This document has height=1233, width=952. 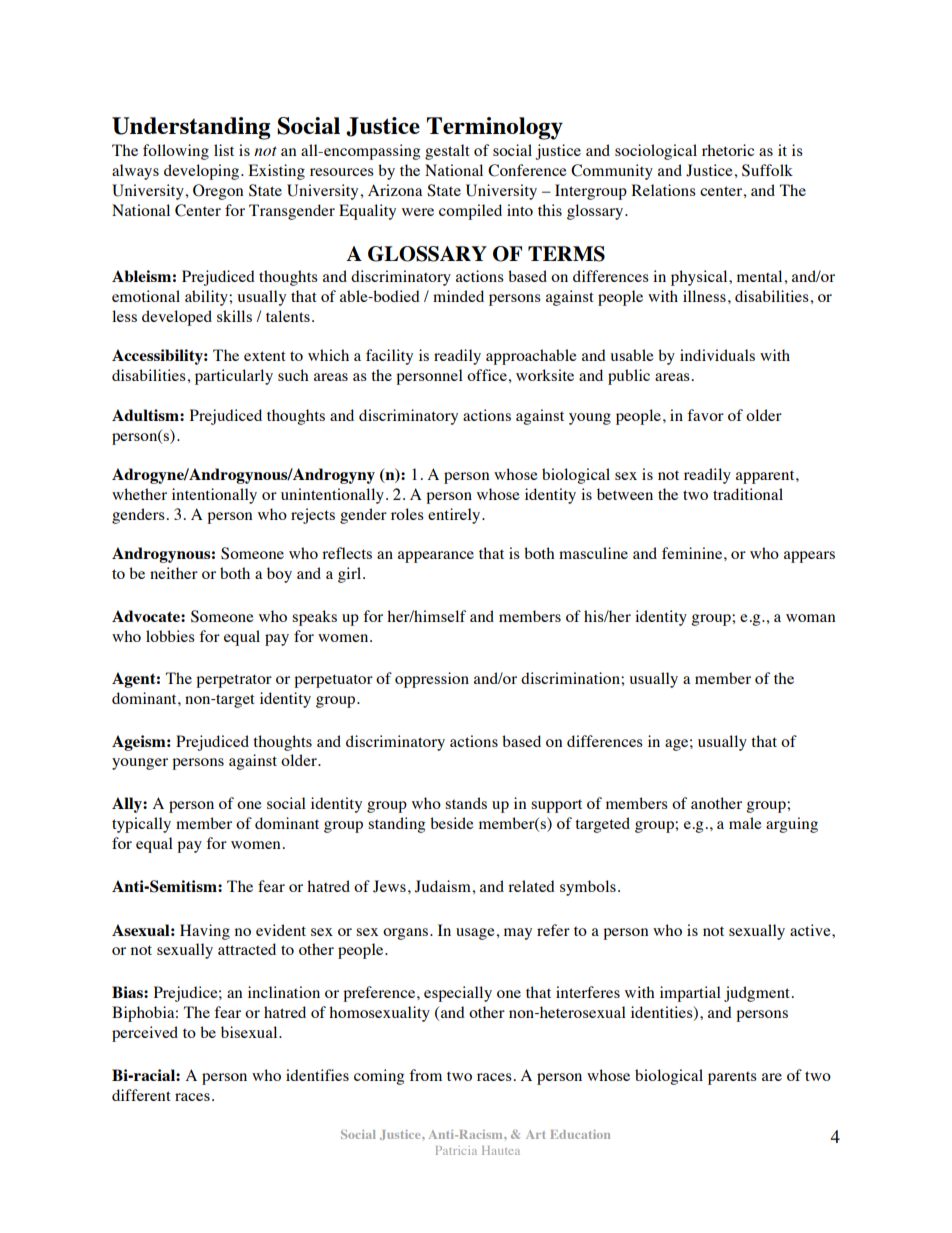 I want to click on traditional, so click(x=748, y=494).
